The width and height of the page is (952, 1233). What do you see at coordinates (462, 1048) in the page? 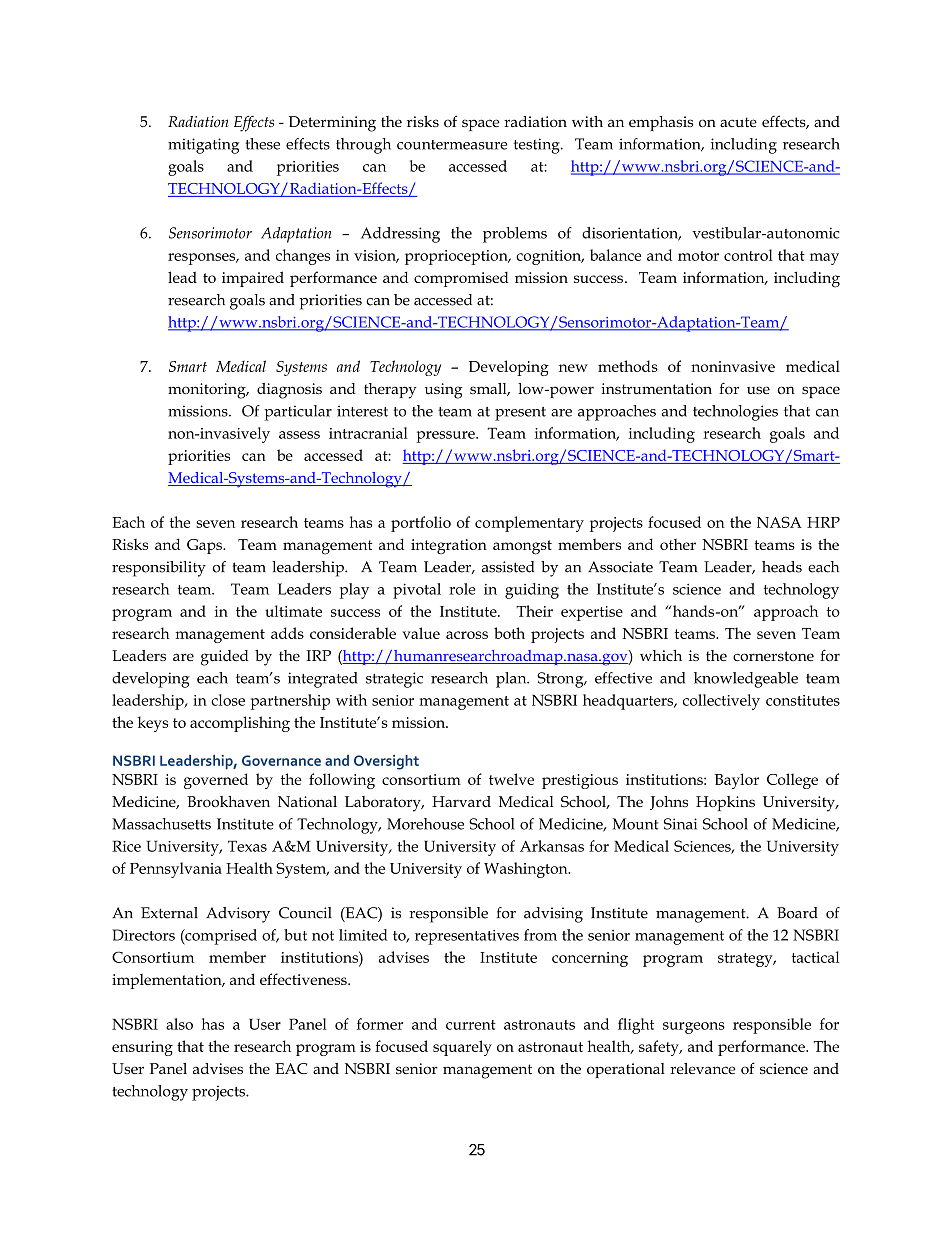
I see `squarely` at bounding box center [462, 1048].
